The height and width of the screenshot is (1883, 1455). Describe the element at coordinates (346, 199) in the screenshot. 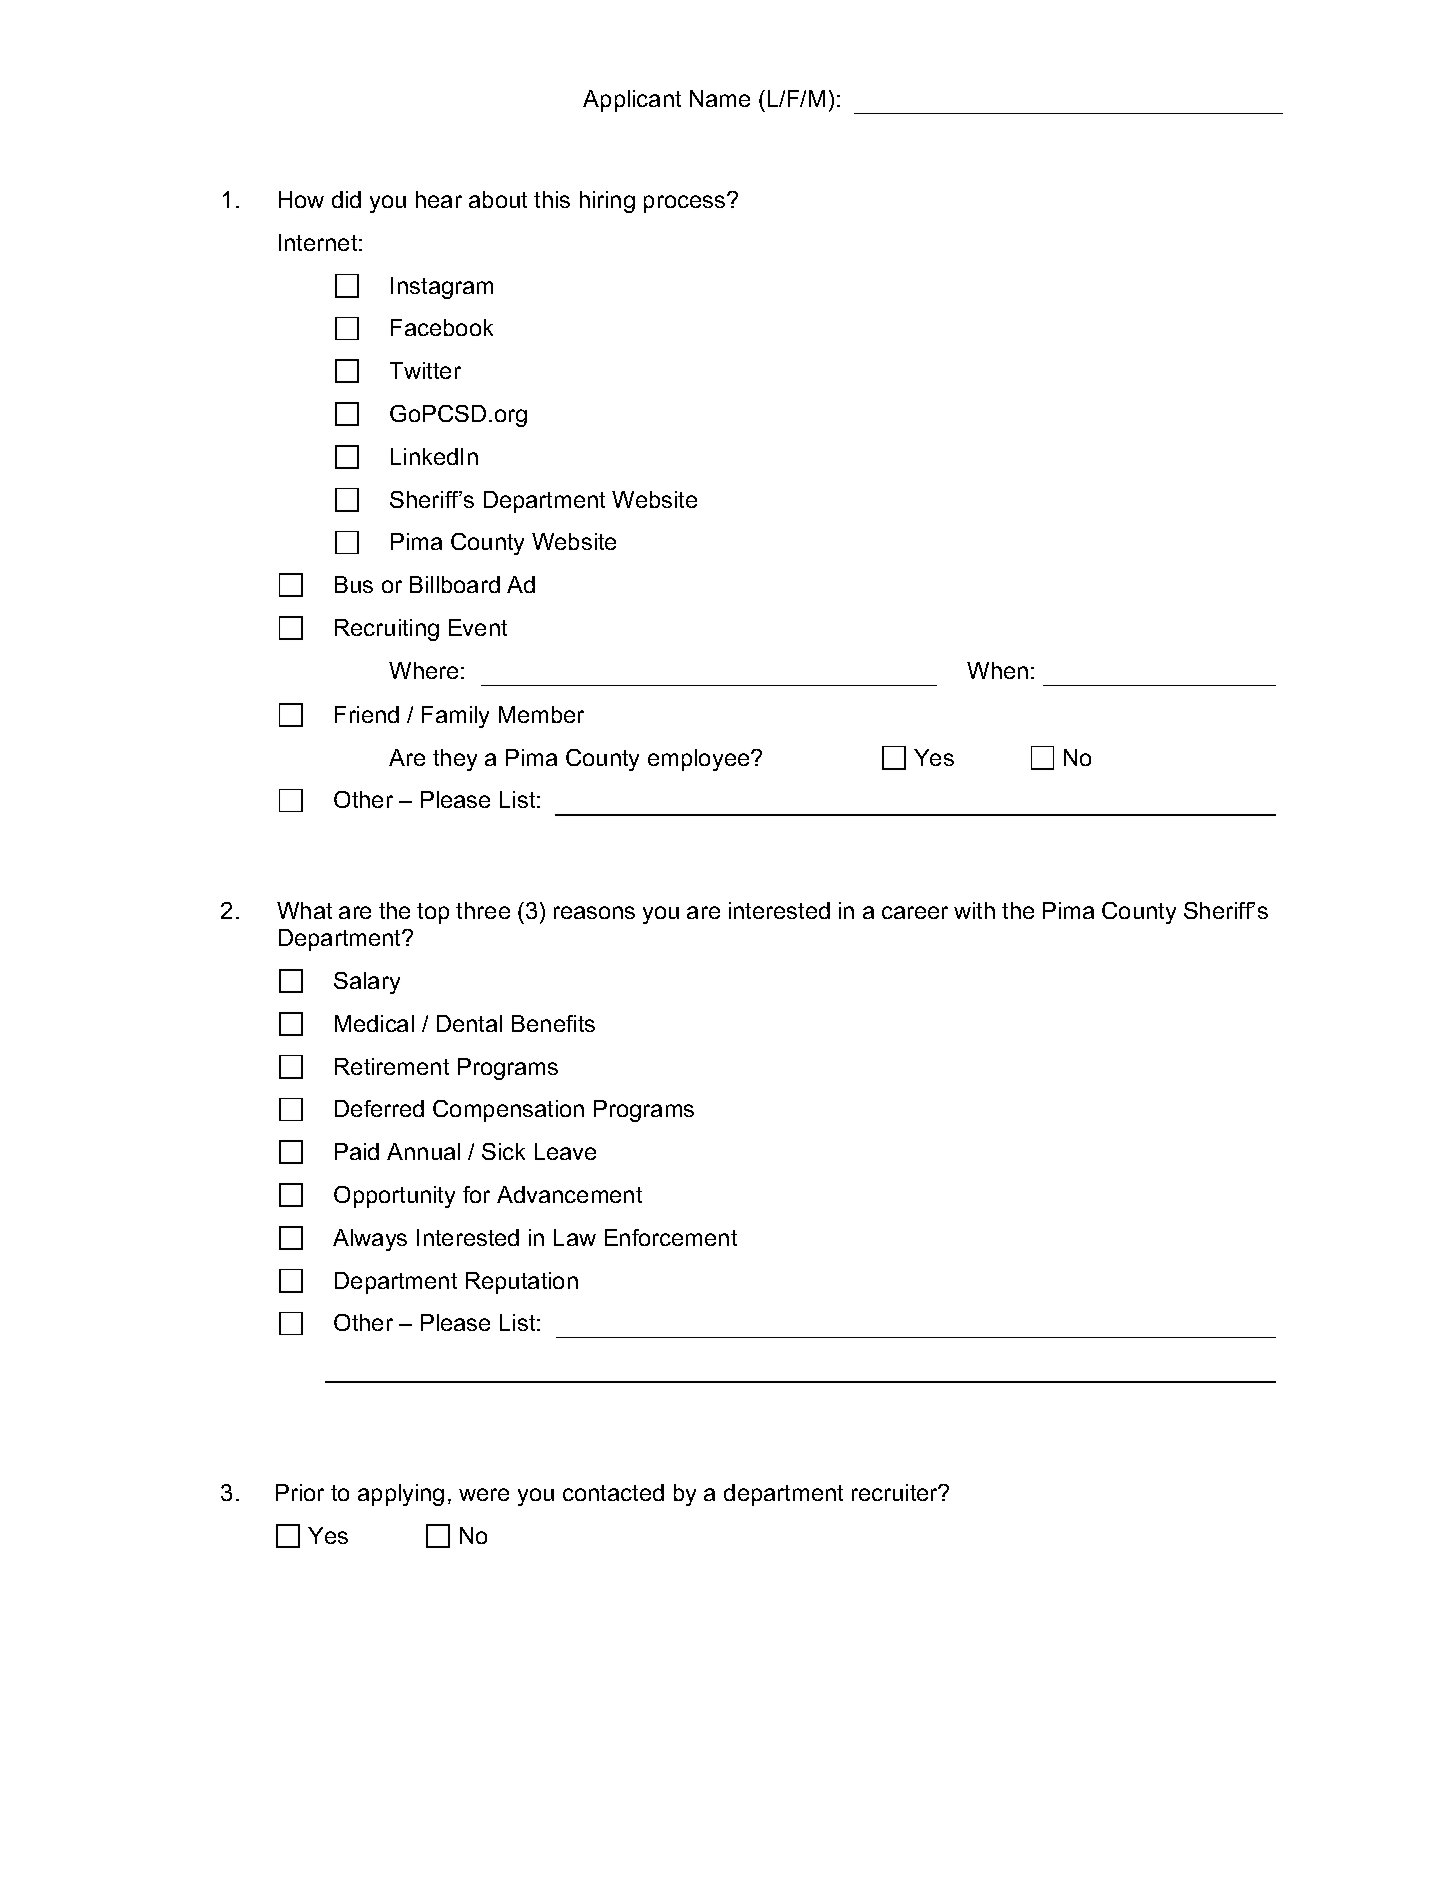

I see `did` at that location.
